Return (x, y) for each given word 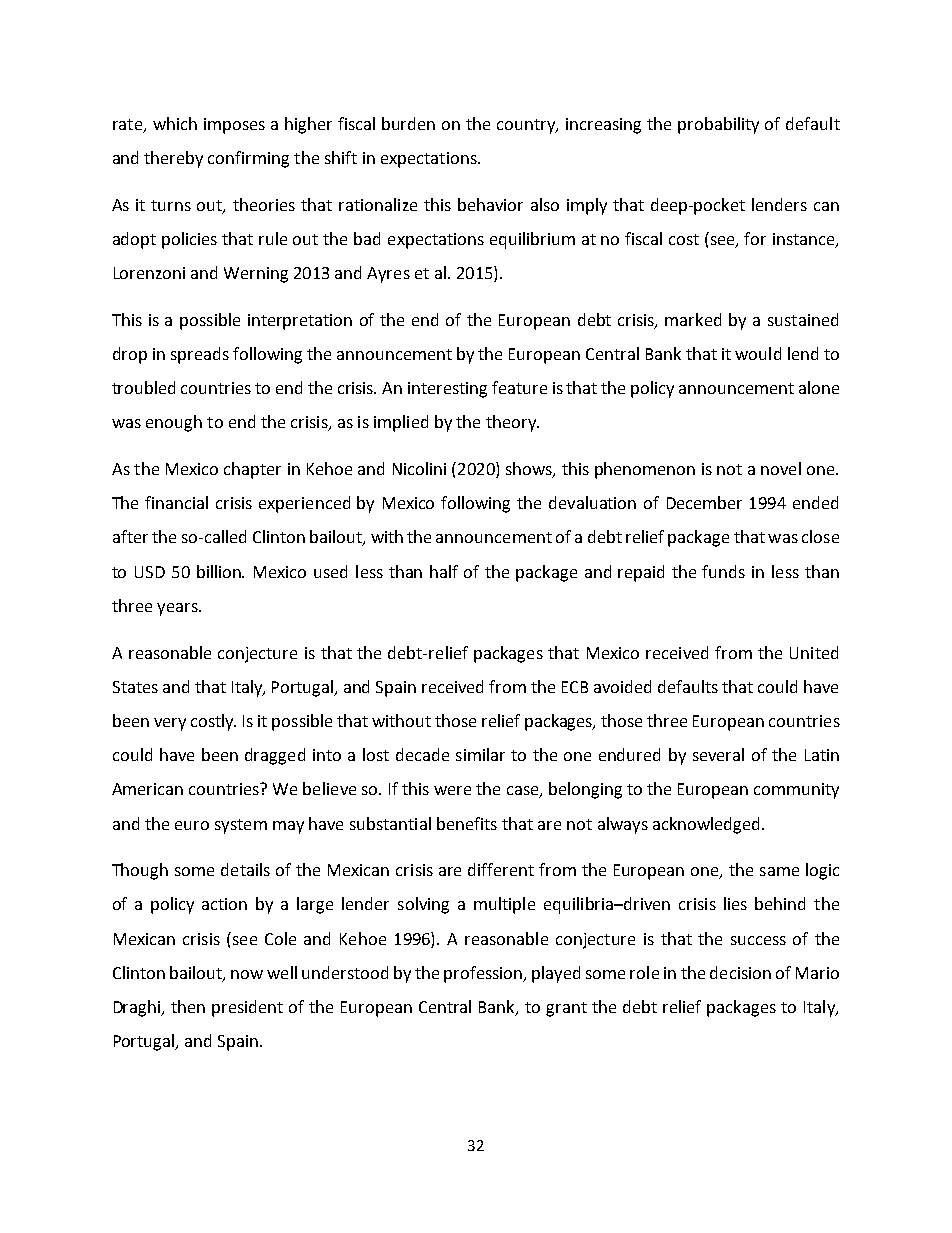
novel (781, 468)
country (527, 126)
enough (174, 423)
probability (718, 125)
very (170, 724)
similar (480, 754)
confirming (248, 159)
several (718, 754)
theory (512, 423)
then (188, 1006)
